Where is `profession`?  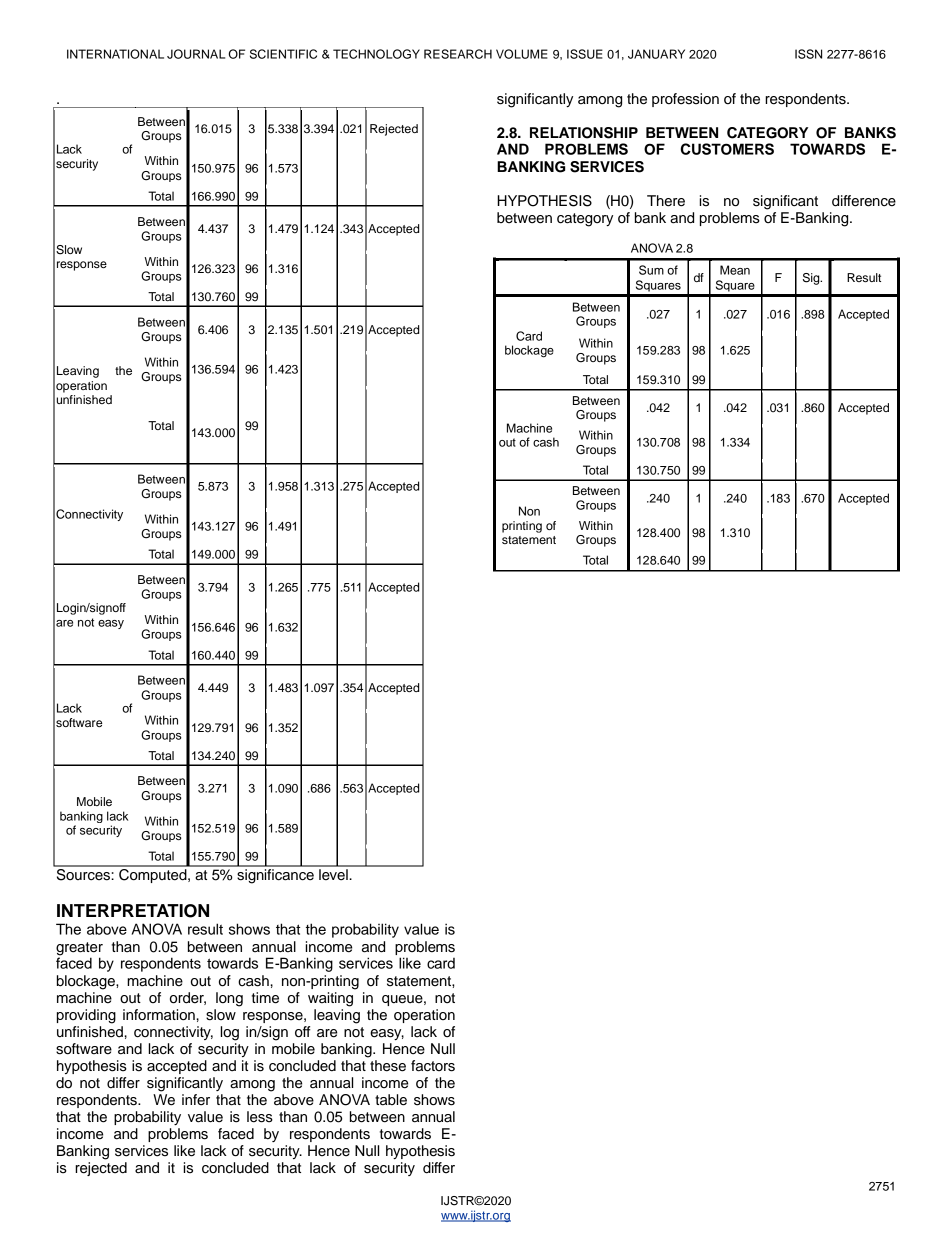
profession is located at coordinates (685, 100).
